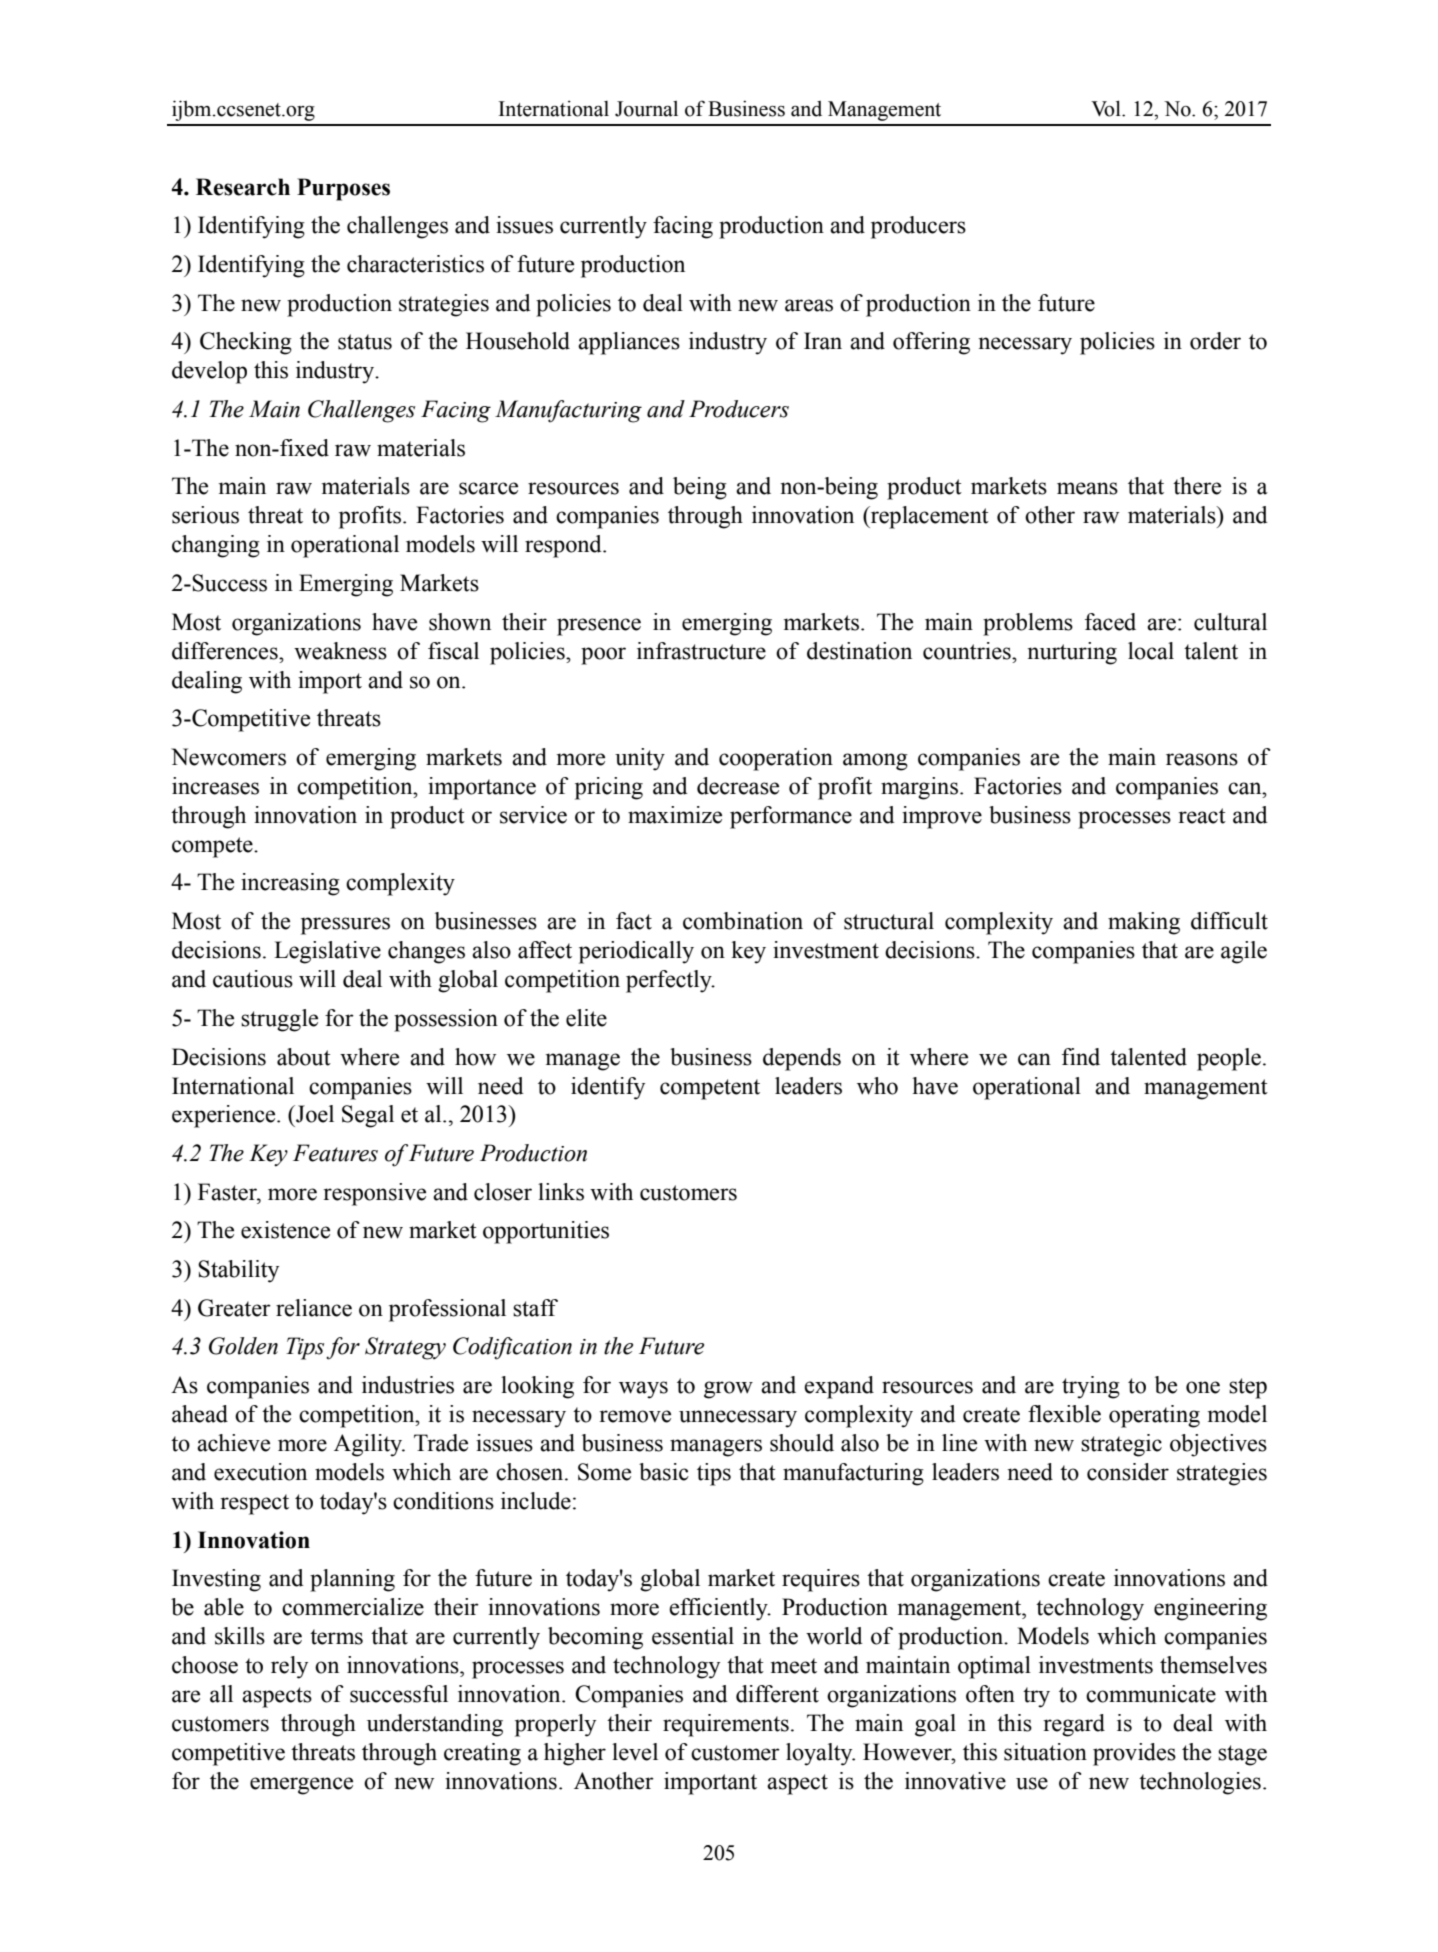 The image size is (1438, 1952). What do you see at coordinates (646, 108) in the screenshot?
I see `Journal` at bounding box center [646, 108].
